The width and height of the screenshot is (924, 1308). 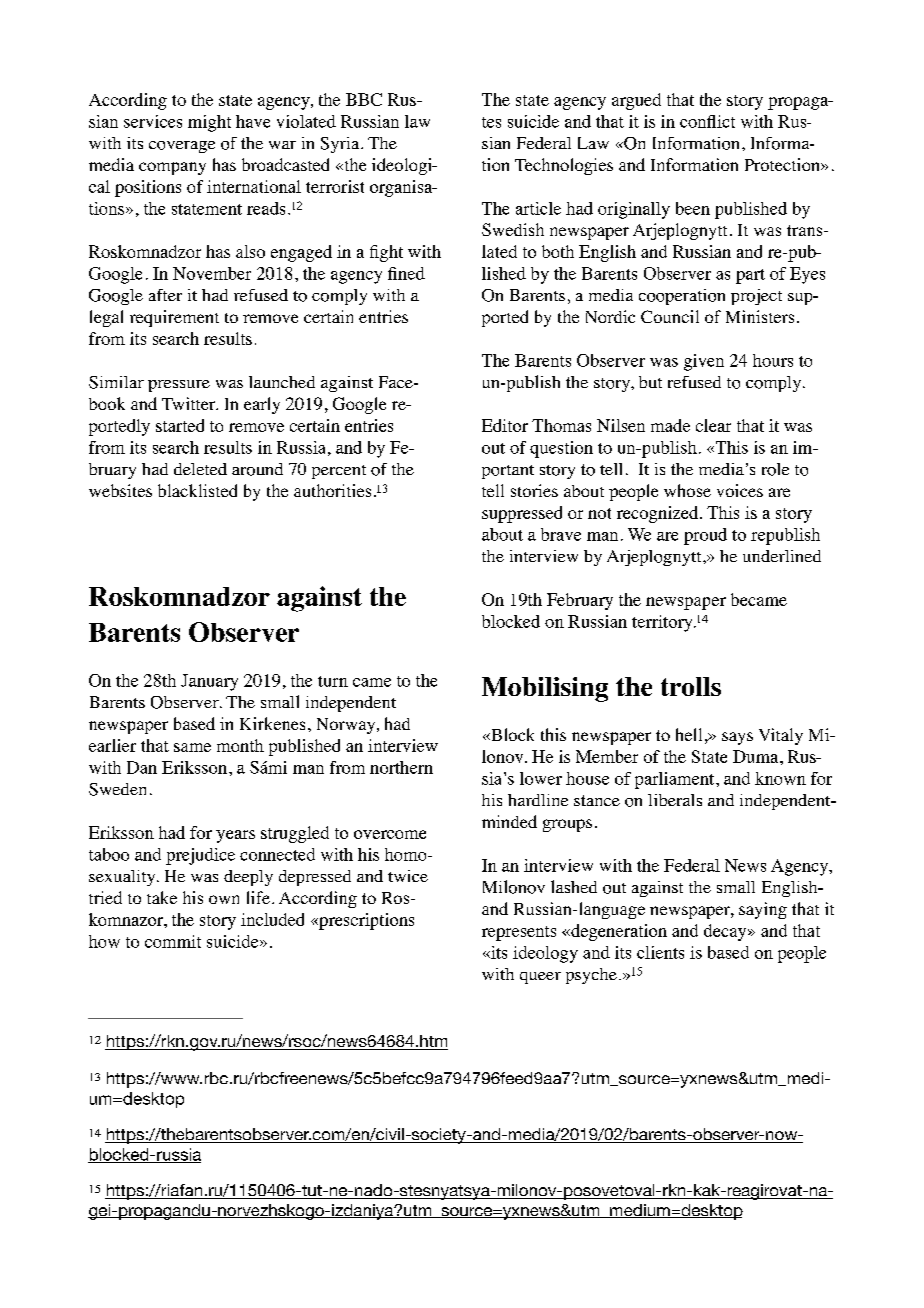 What do you see at coordinates (364, 99) in the screenshot?
I see `BBC` at bounding box center [364, 99].
